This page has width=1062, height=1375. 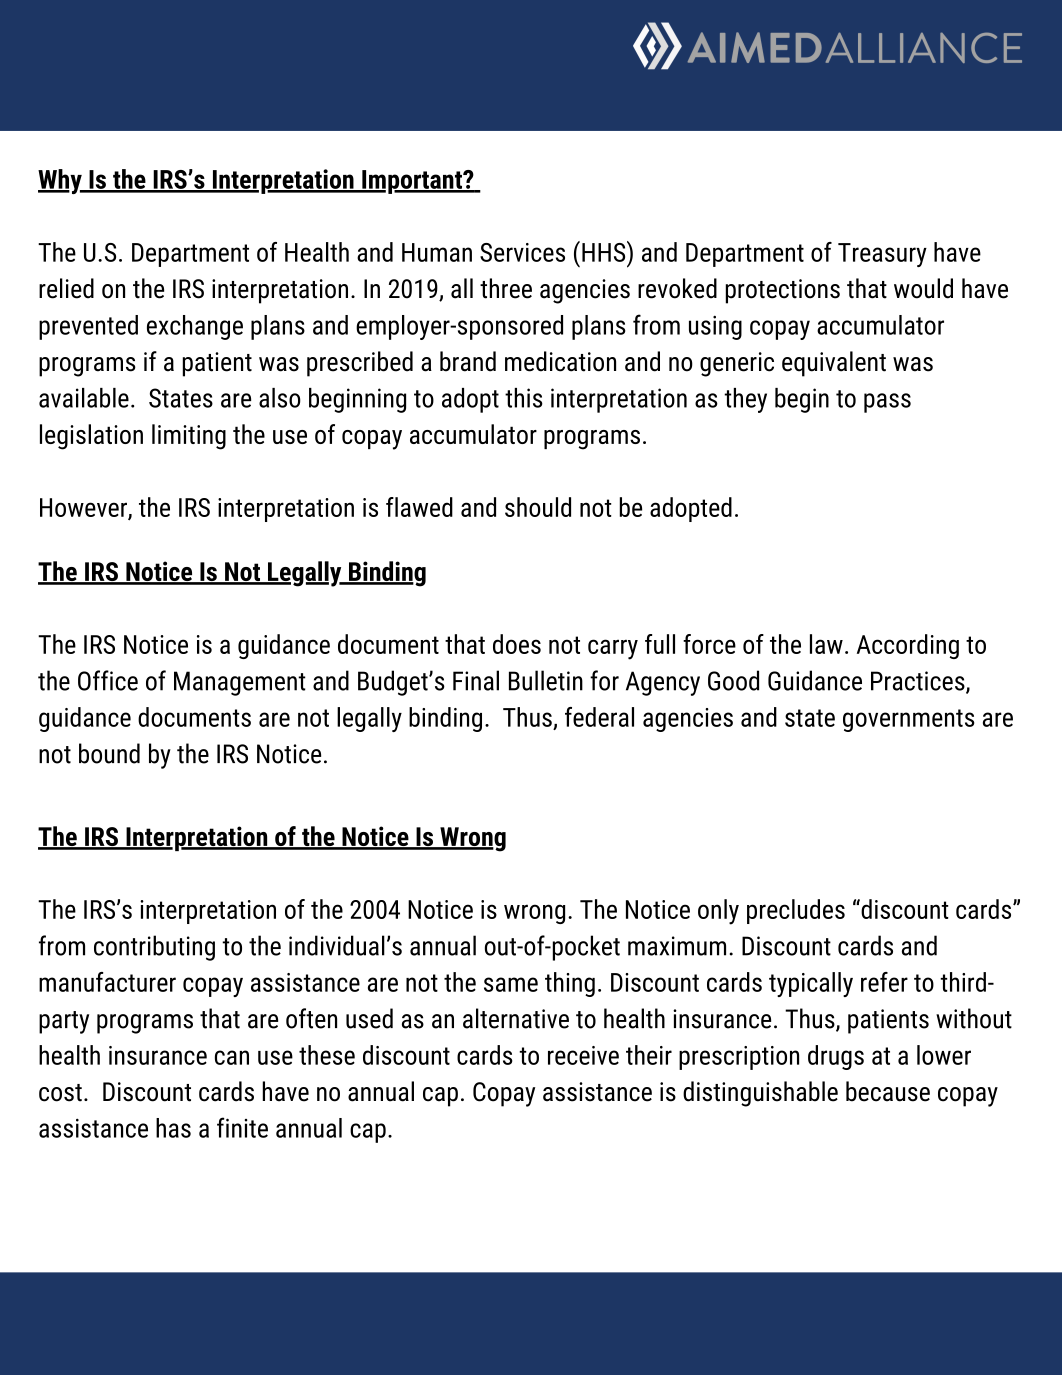 I want to click on federal, so click(x=599, y=717).
